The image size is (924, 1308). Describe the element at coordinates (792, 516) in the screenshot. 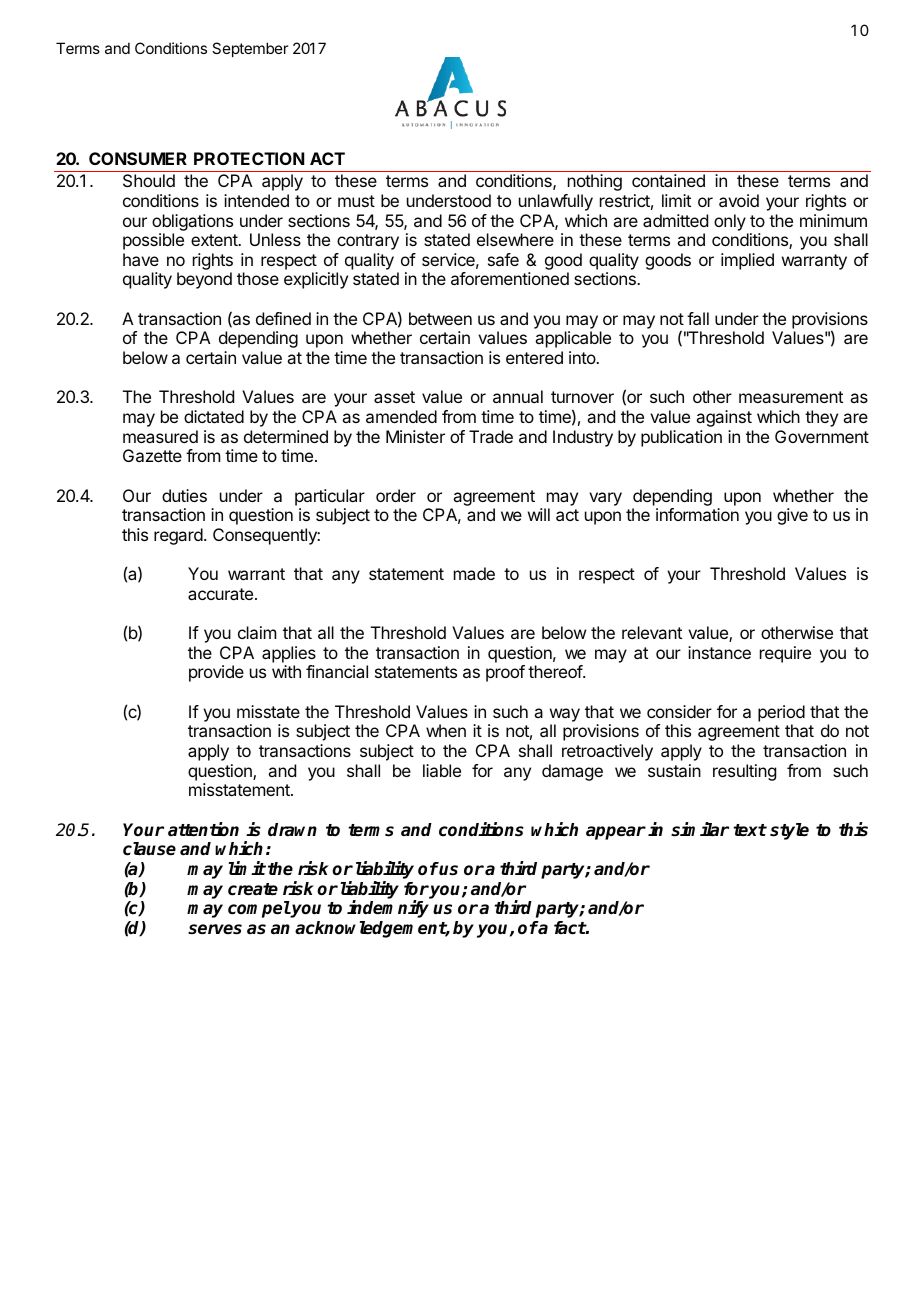

I see `give` at that location.
